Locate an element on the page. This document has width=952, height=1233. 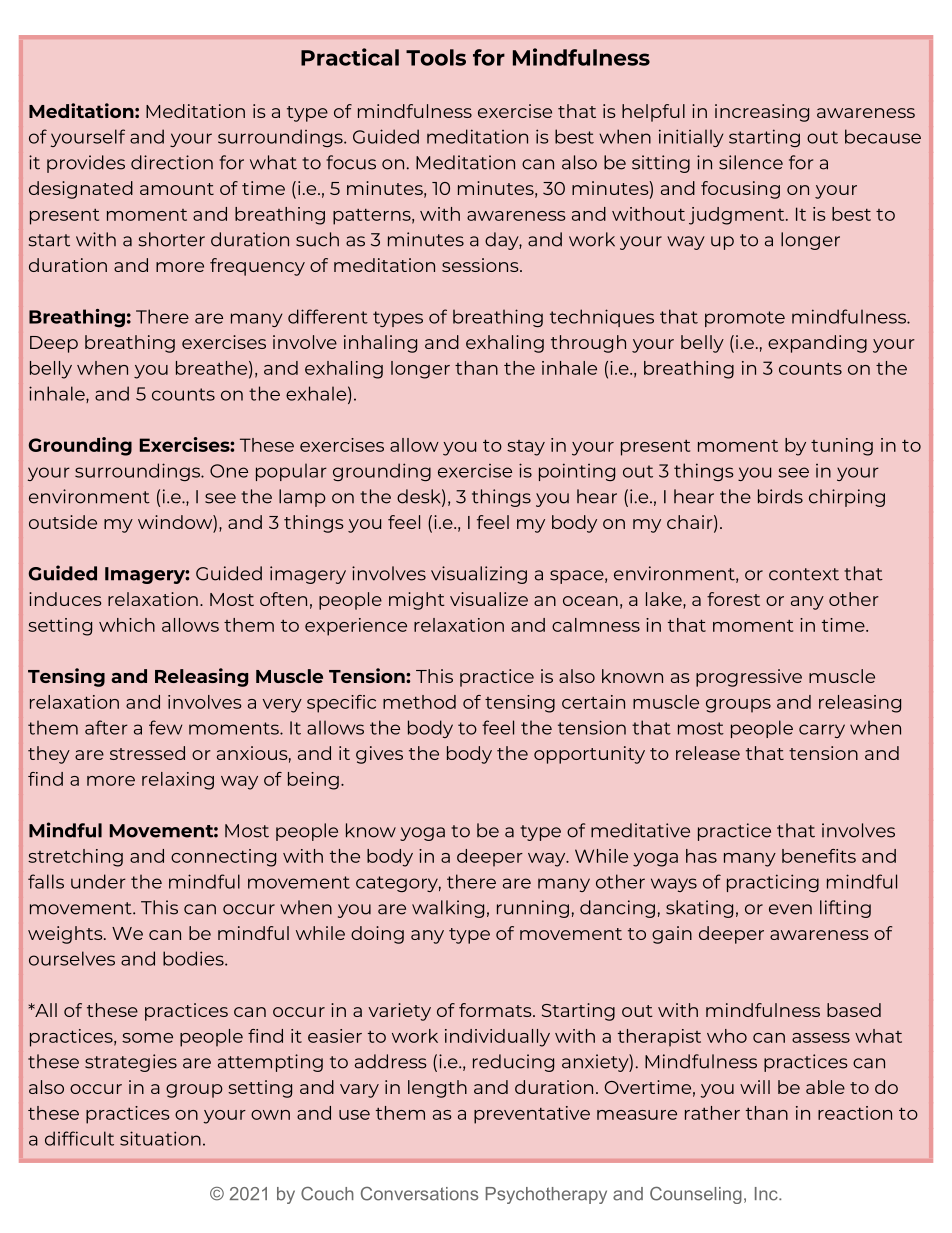
Tools is located at coordinates (436, 57).
